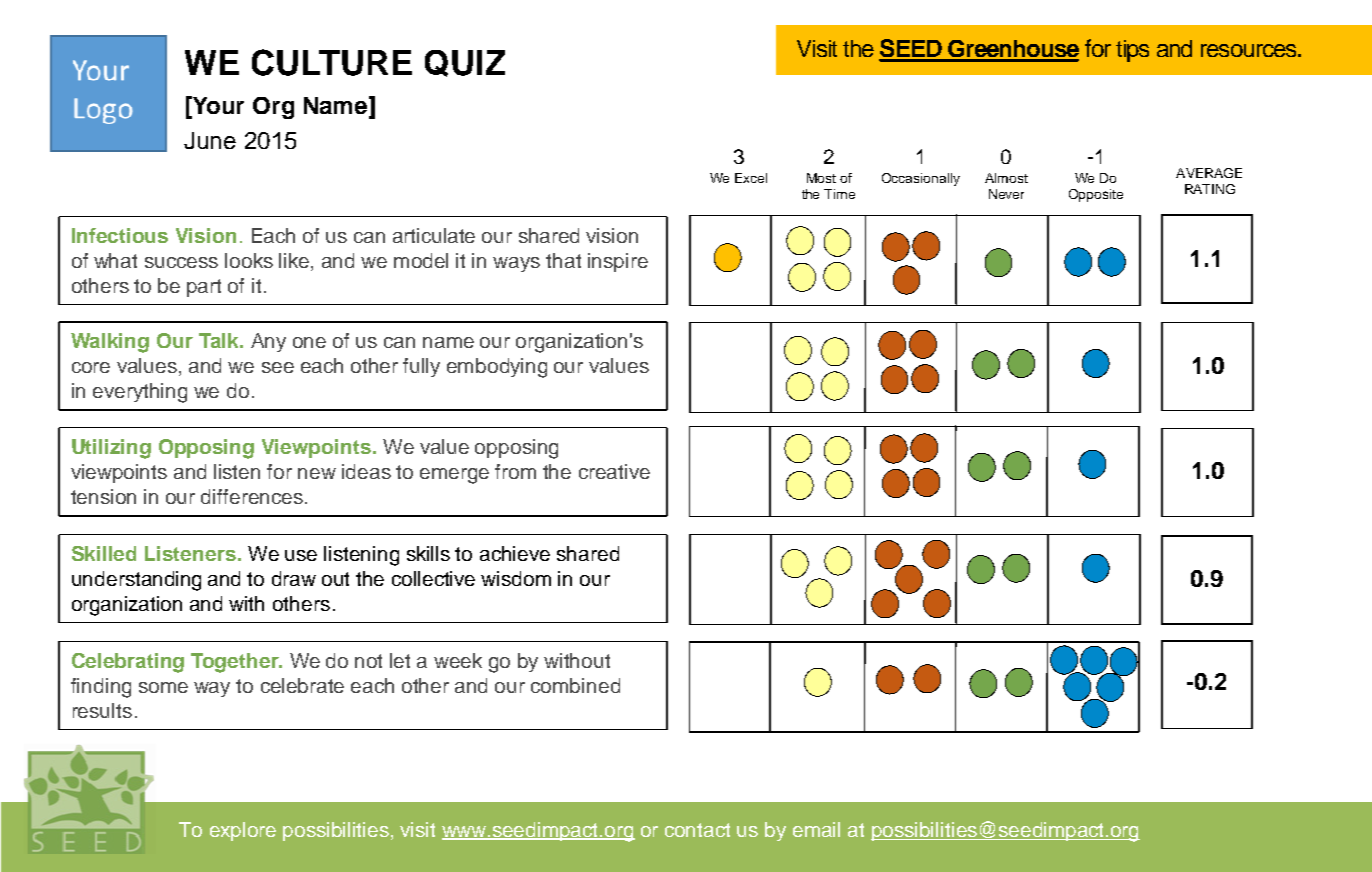 The image size is (1372, 872). I want to click on Opposite, so click(1096, 195).
